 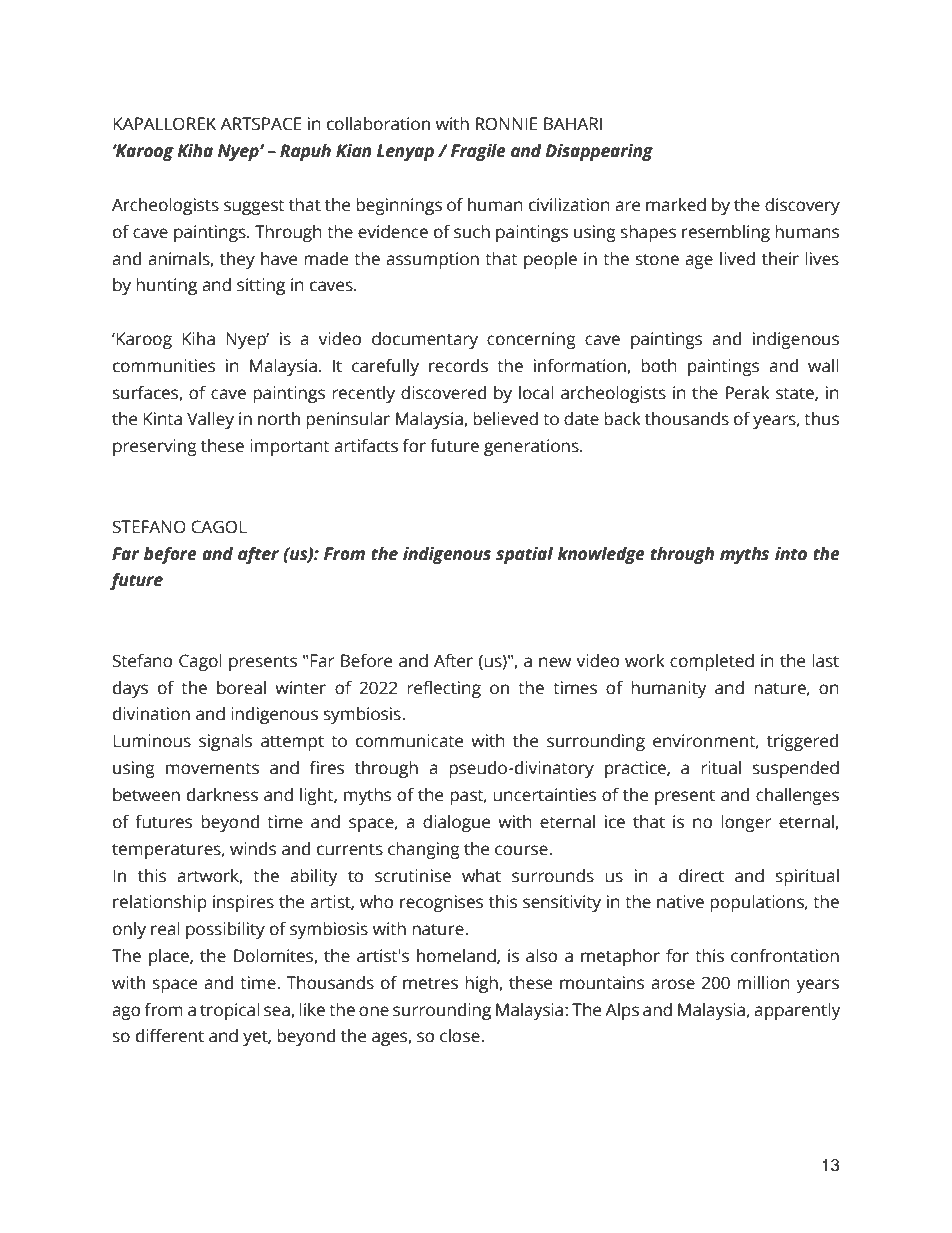 What do you see at coordinates (444, 689) in the document?
I see `reflecting` at bounding box center [444, 689].
